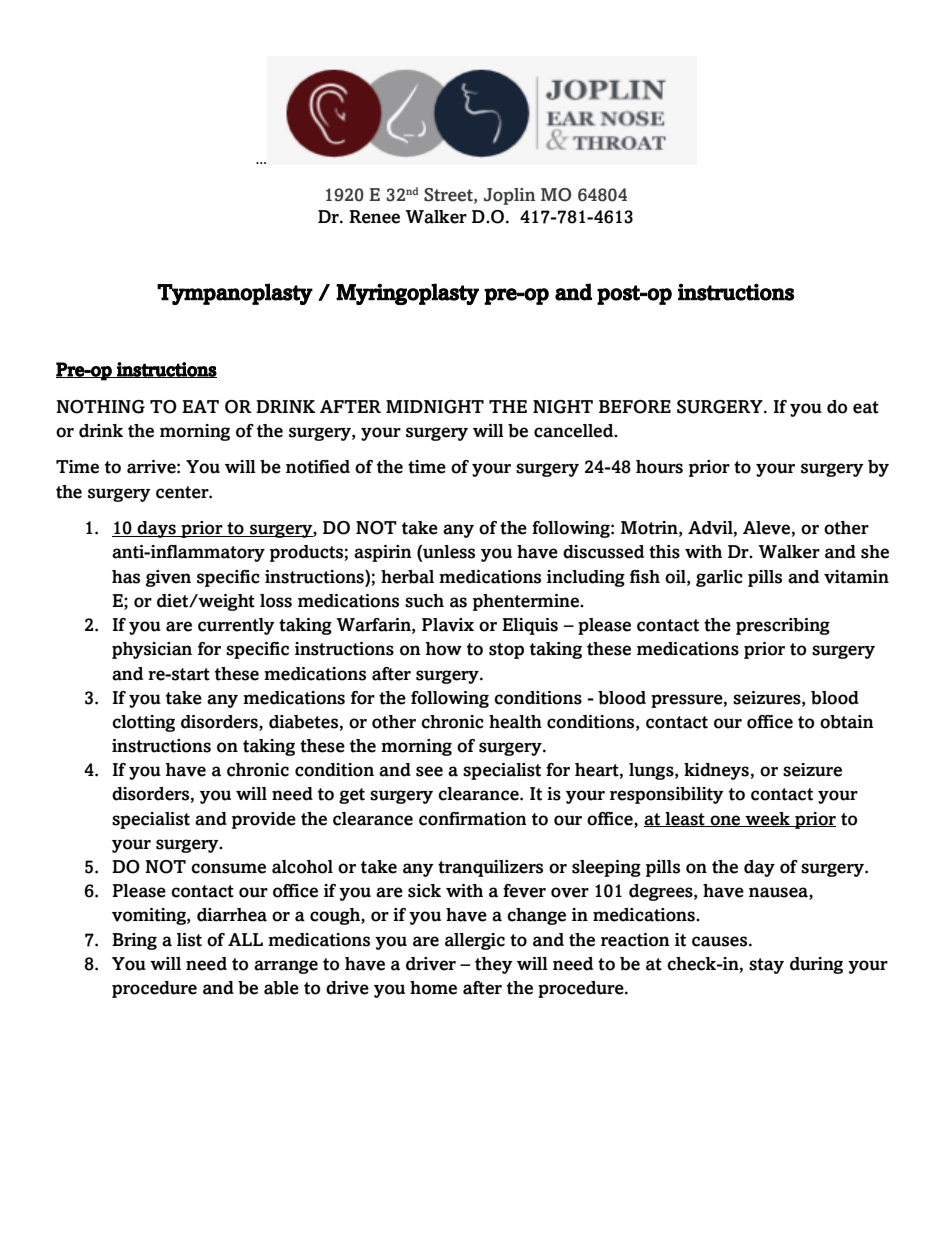  Describe the element at coordinates (429, 771) in the screenshot. I see `see` at that location.
